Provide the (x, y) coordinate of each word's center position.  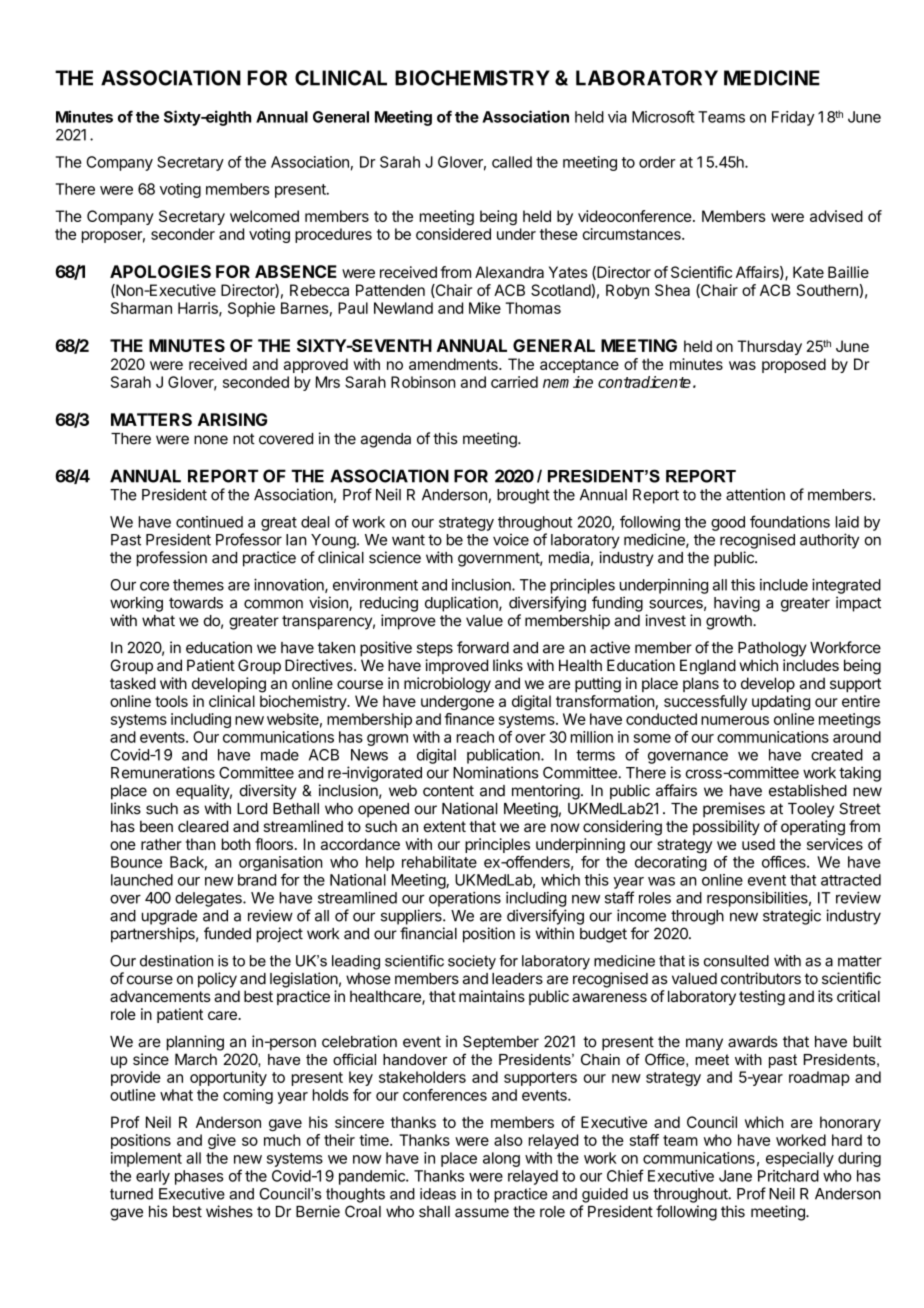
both (236, 844)
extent (444, 826)
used (758, 844)
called (512, 162)
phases (199, 1177)
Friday (793, 118)
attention (755, 494)
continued (209, 522)
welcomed (264, 216)
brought (523, 496)
